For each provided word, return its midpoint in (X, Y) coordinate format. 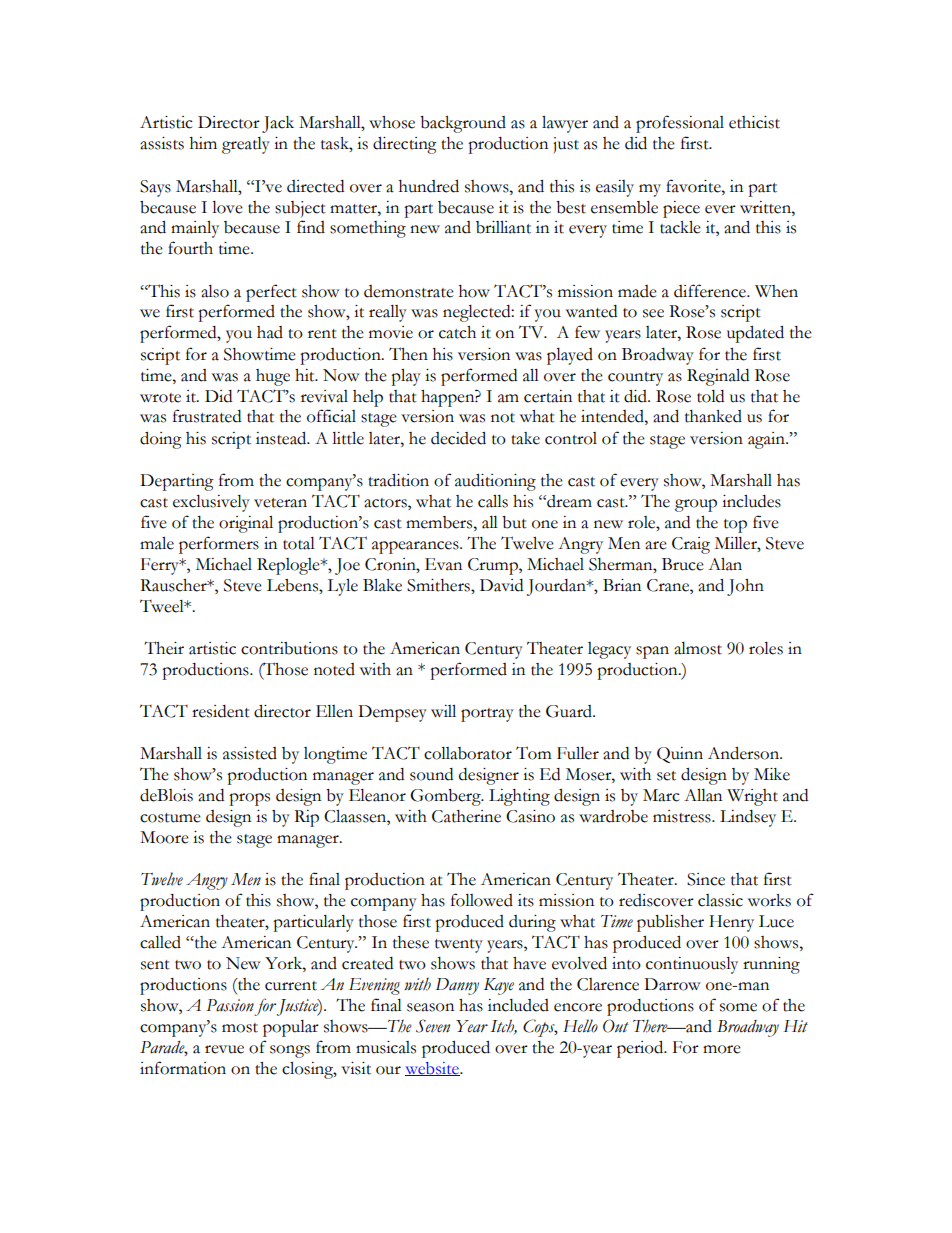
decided (458, 438)
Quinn (680, 755)
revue (224, 1049)
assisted (250, 753)
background (463, 124)
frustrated (207, 416)
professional (680, 124)
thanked (713, 416)
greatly (246, 145)
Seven (433, 1026)
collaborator (468, 753)
